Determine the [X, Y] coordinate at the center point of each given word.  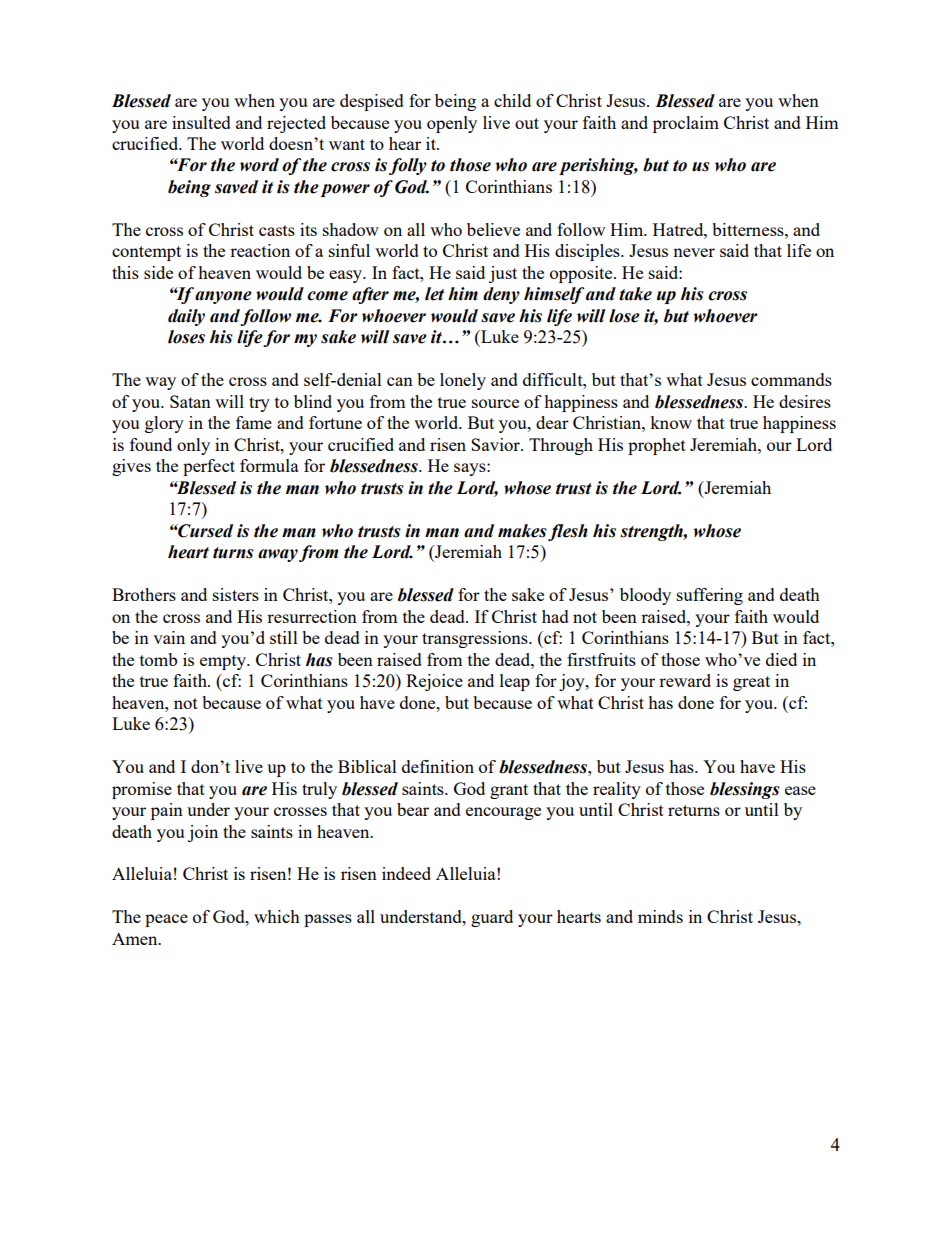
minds [660, 916]
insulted [201, 122]
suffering [710, 596]
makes [522, 531]
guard [492, 918]
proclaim [686, 124]
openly [452, 124]
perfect [209, 467]
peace [166, 920]
